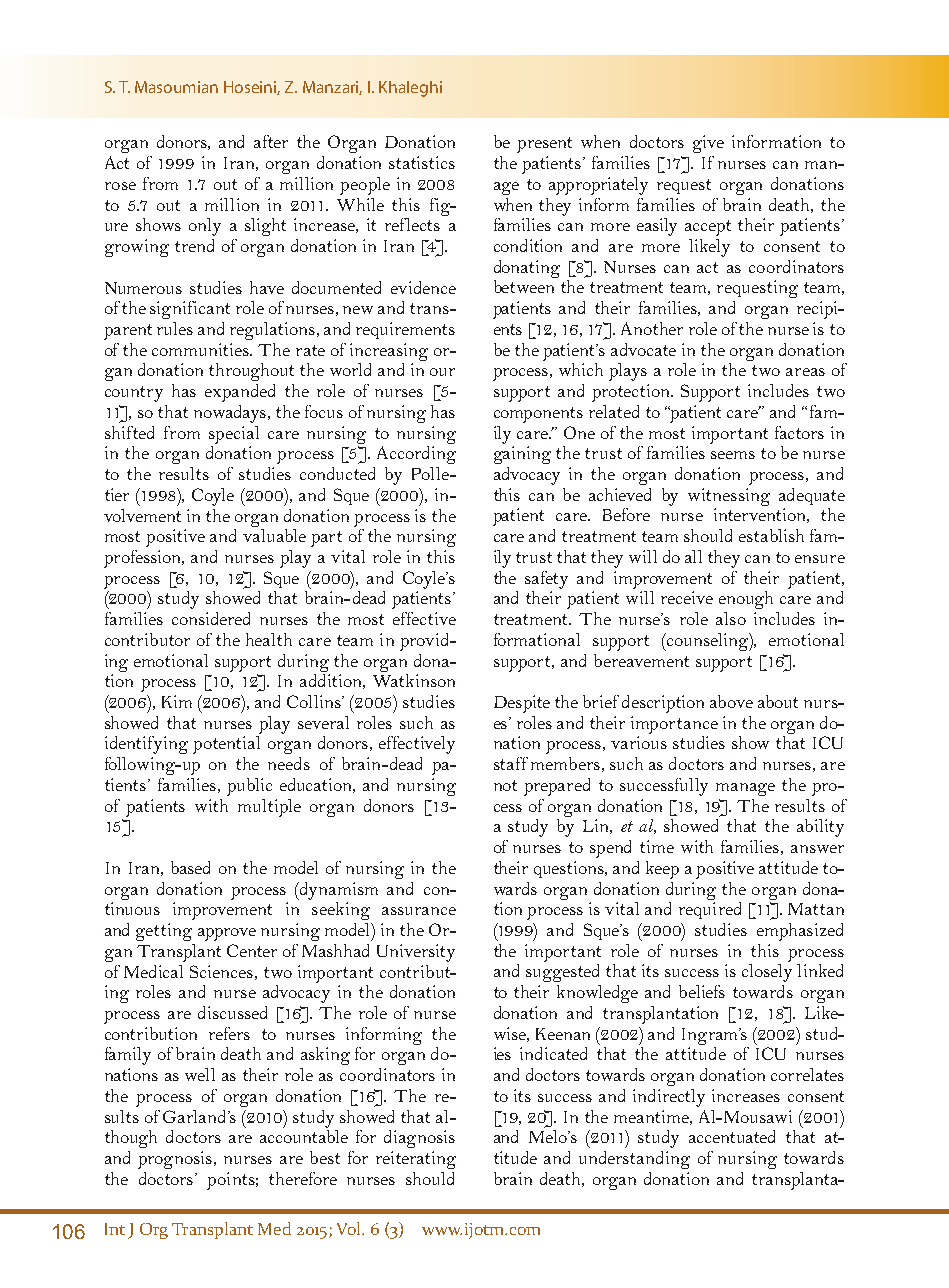 This screenshot has width=949, height=1288. Describe the element at coordinates (176, 1160) in the screenshot. I see `prognosis` at that location.
